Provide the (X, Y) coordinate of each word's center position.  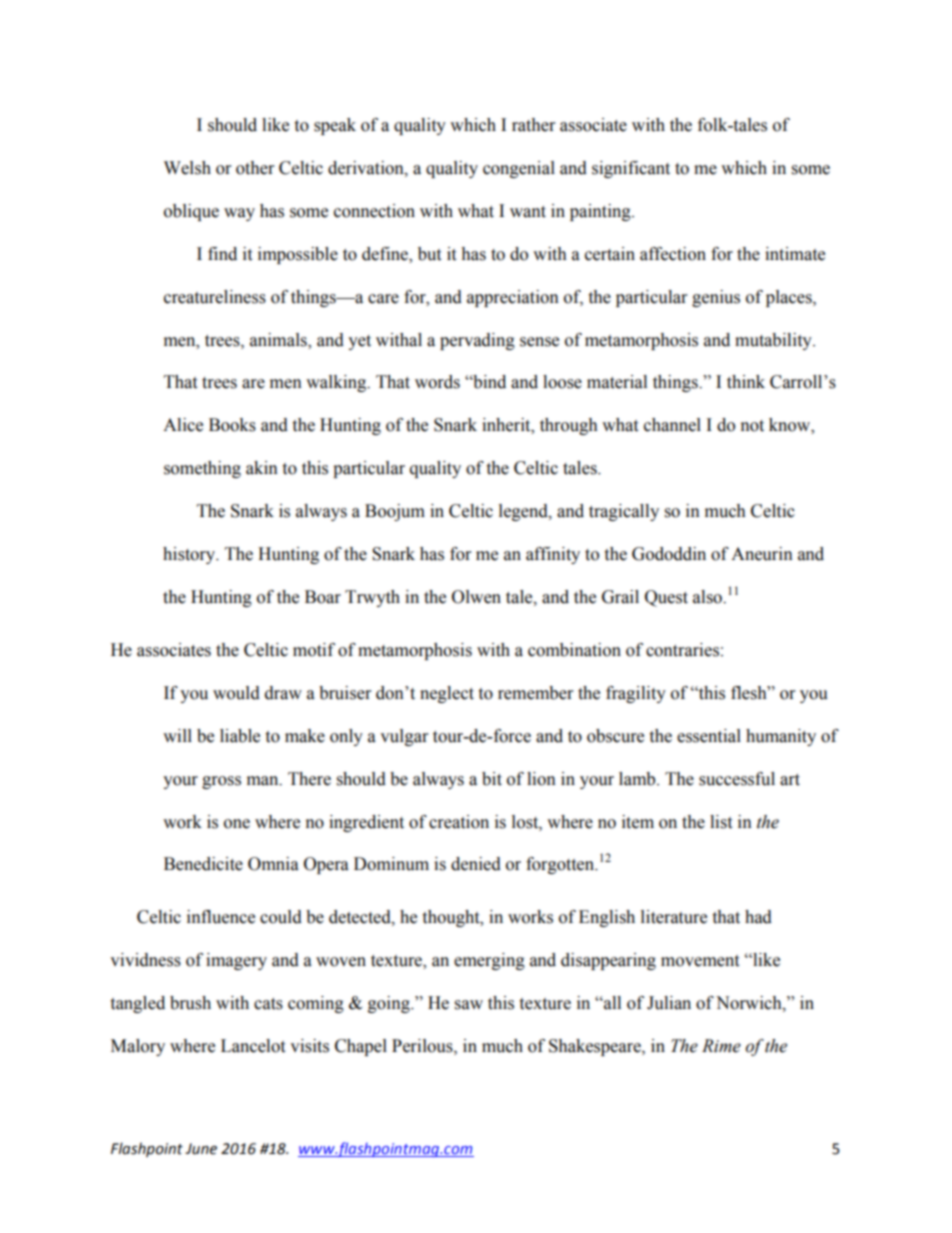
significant (631, 169)
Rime (721, 1046)
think (746, 382)
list (721, 822)
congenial (519, 169)
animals (279, 340)
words (437, 382)
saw (469, 1005)
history (190, 555)
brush (190, 1003)
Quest (666, 598)
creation (459, 822)
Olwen (476, 597)
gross (221, 782)
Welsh (187, 168)
